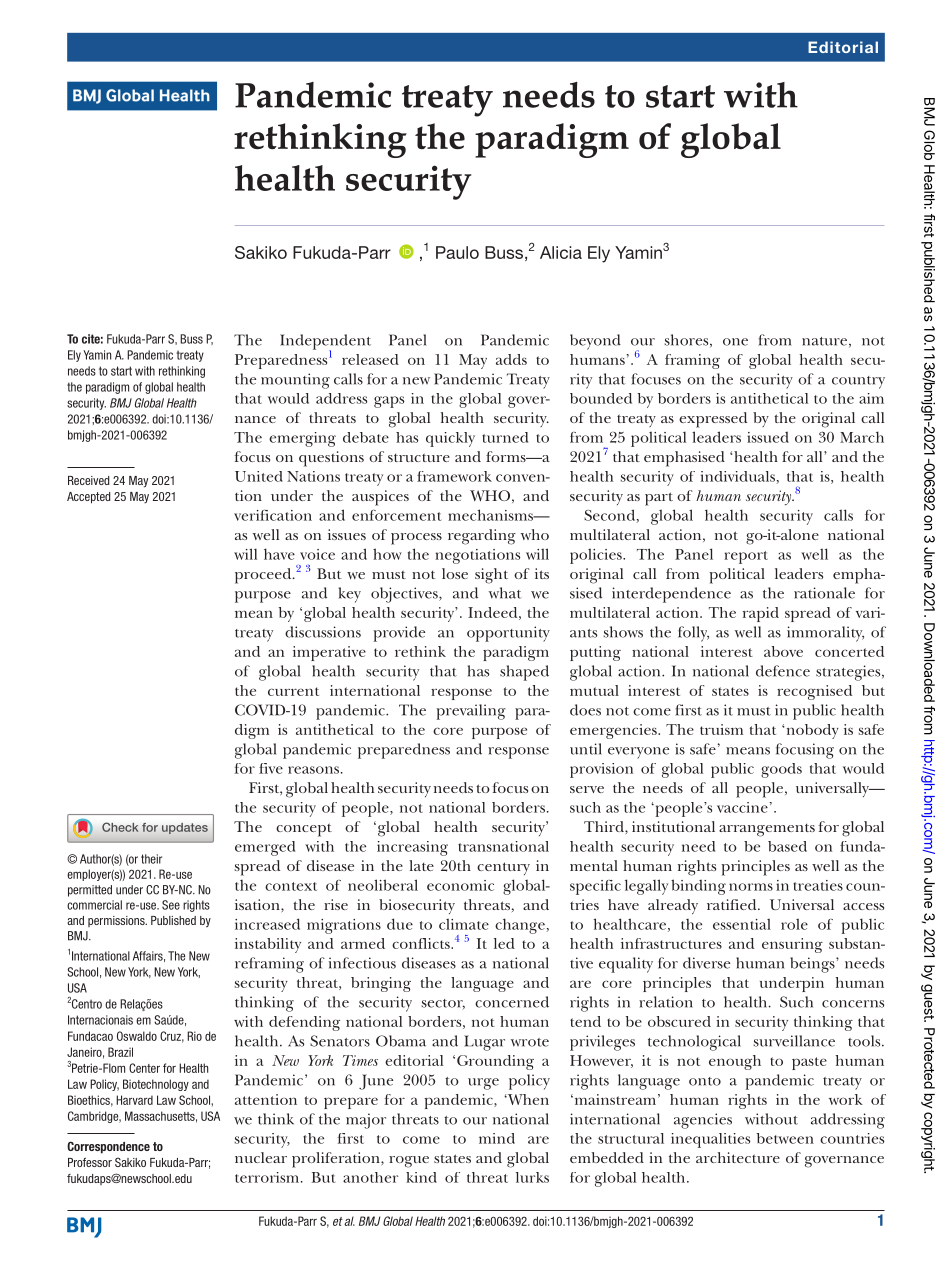  I want to click on nature, so click(824, 341).
